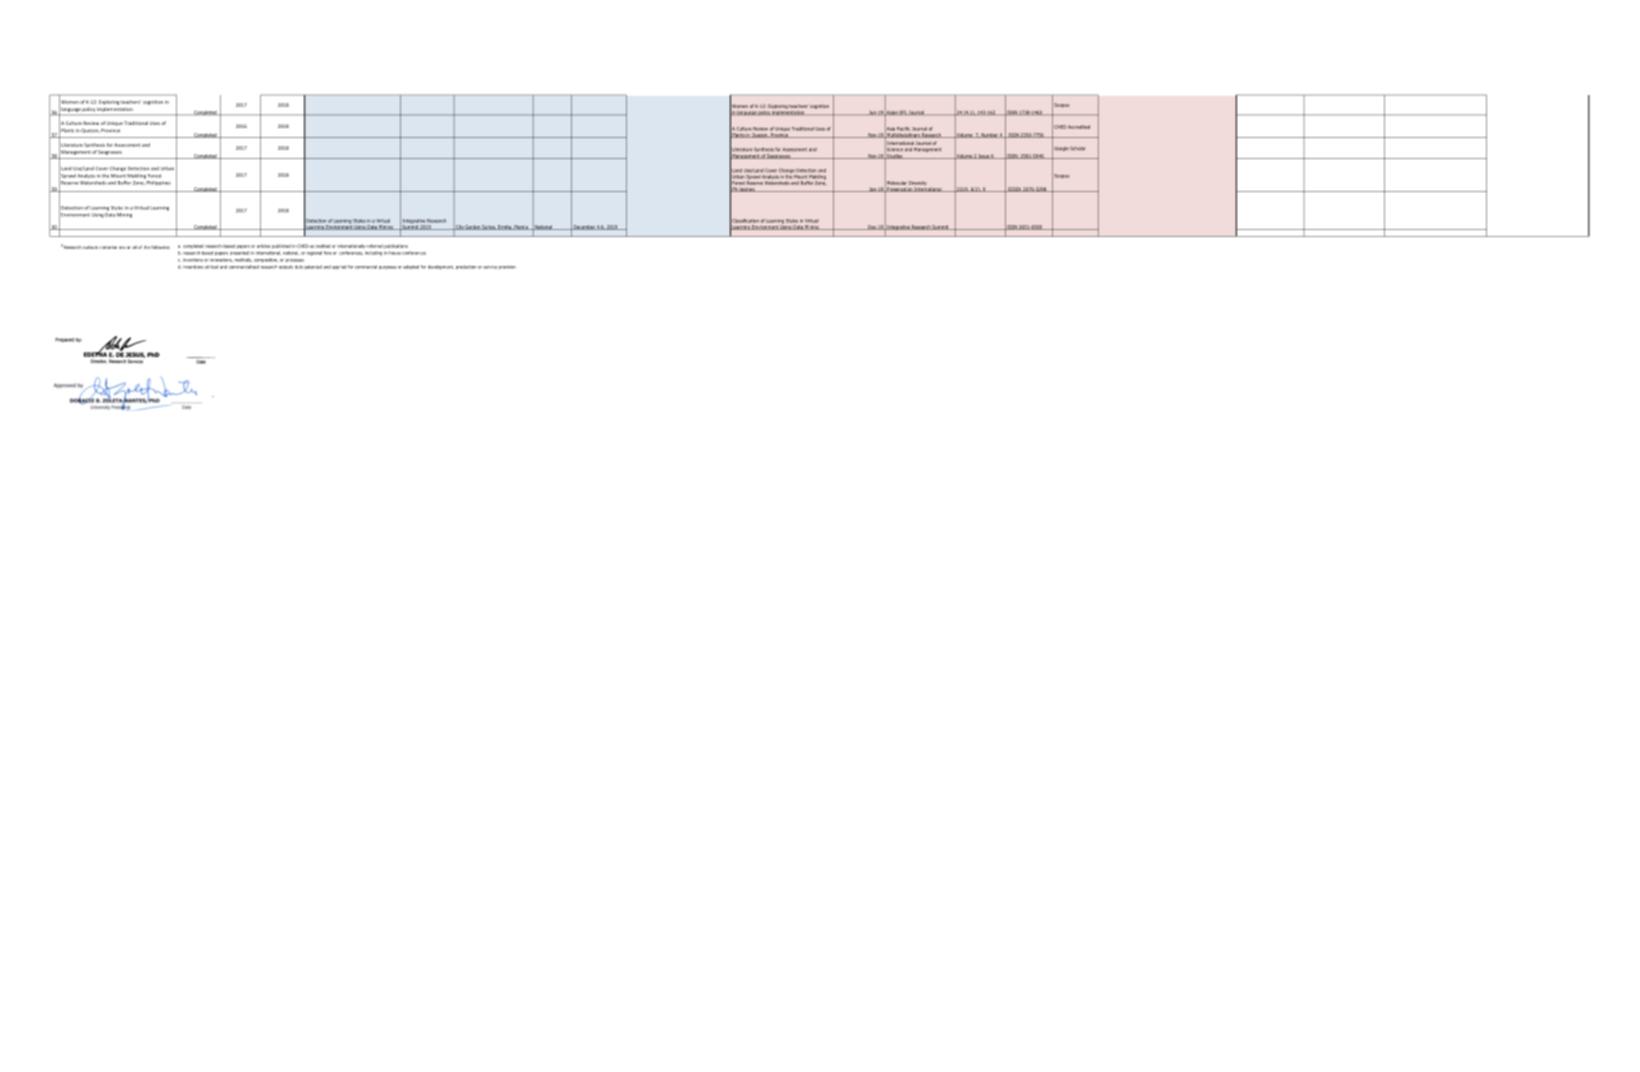 This document has height=1072, width=1640. Describe the element at coordinates (507, 267) in the document. I see `provision` at that location.
